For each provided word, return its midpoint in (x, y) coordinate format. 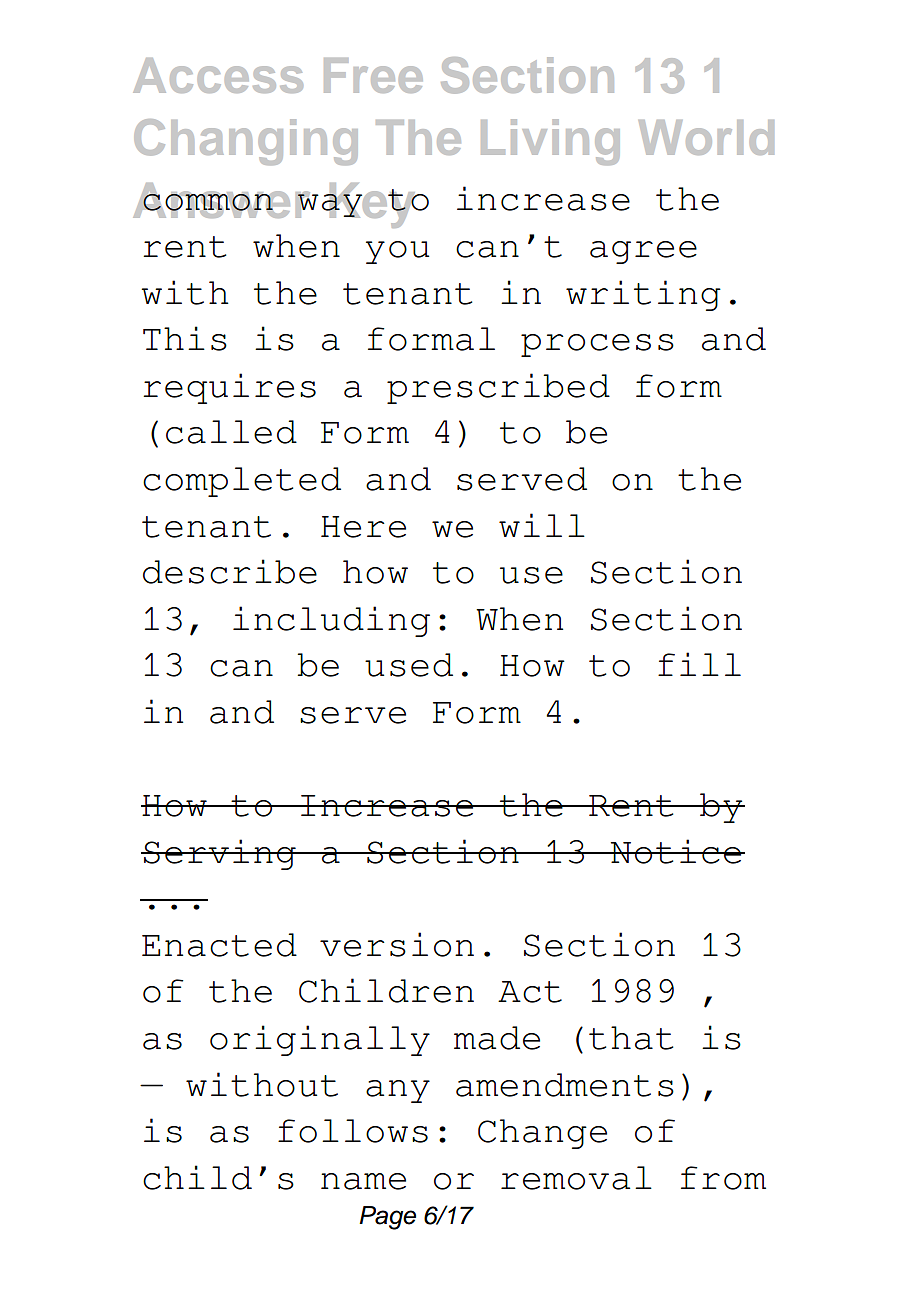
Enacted (219, 945)
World (706, 137)
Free (373, 75)
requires (229, 388)
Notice (676, 851)
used (409, 665)
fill (699, 664)
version (397, 944)
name (363, 1181)
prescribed (498, 388)
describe (230, 571)
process (597, 345)
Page (387, 1218)
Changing (246, 142)
